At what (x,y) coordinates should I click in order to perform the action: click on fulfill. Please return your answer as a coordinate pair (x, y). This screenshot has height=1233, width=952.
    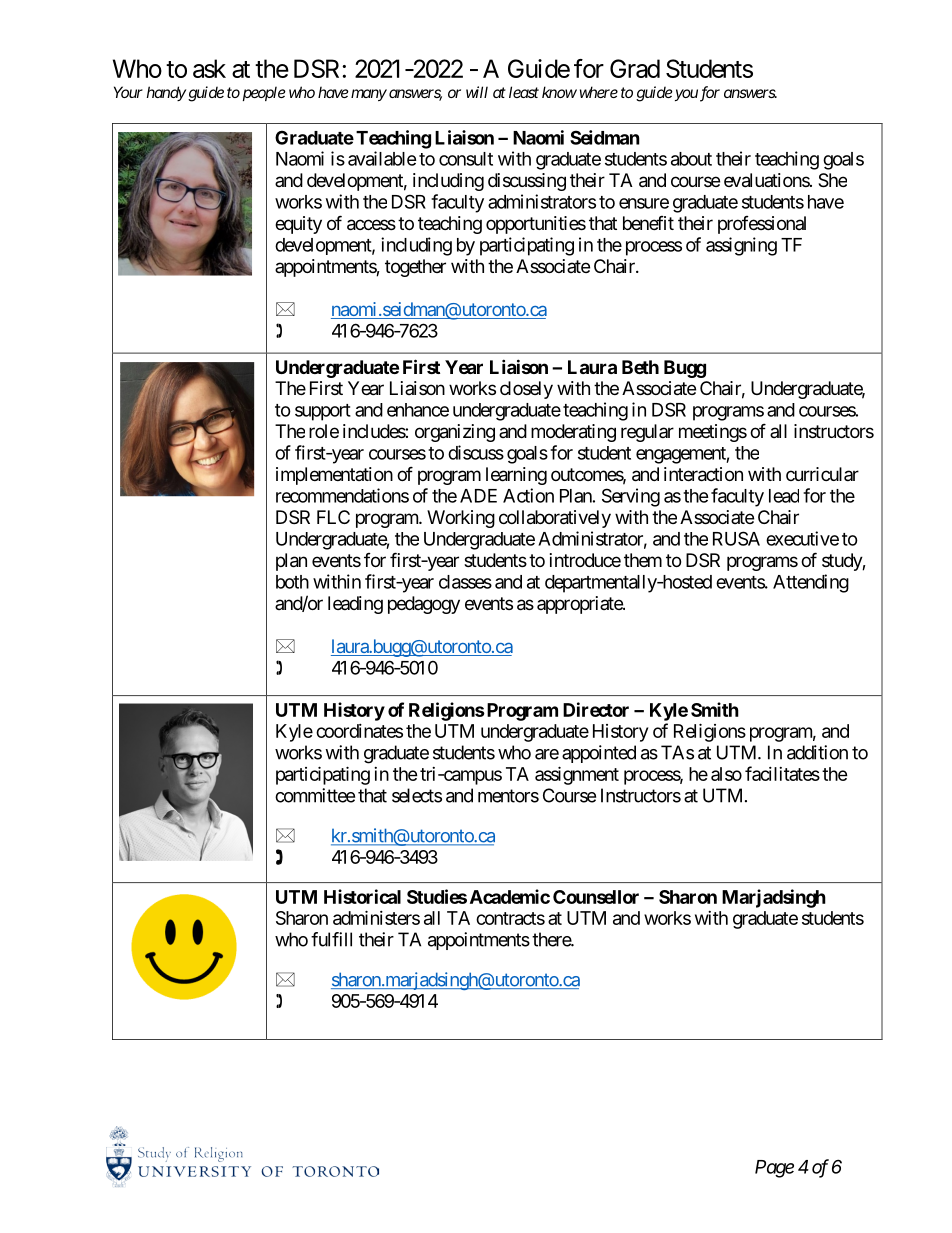
    Looking at the image, I should click on (331, 939).
